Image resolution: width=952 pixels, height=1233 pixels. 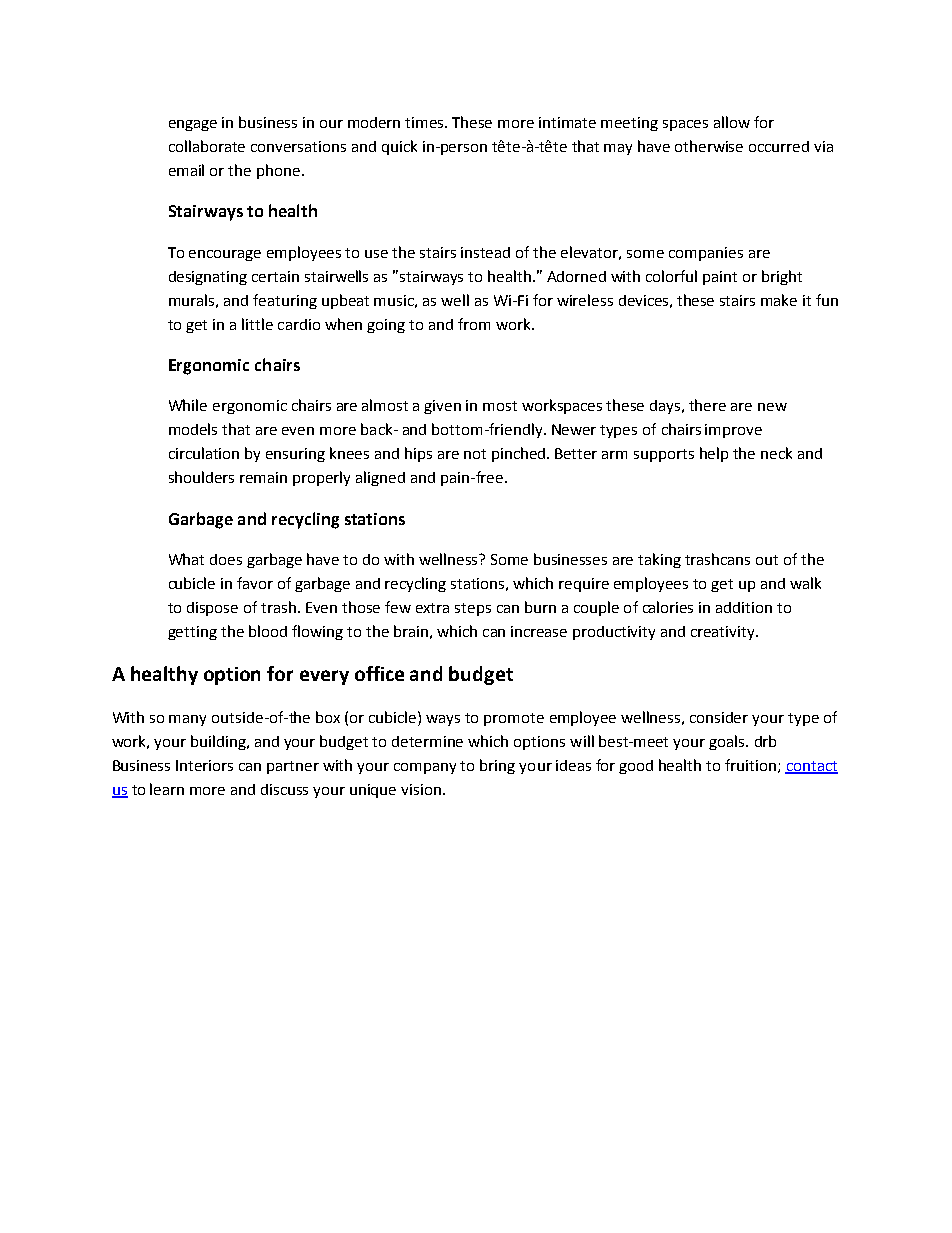 What do you see at coordinates (776, 453) in the page?
I see `neck` at bounding box center [776, 453].
